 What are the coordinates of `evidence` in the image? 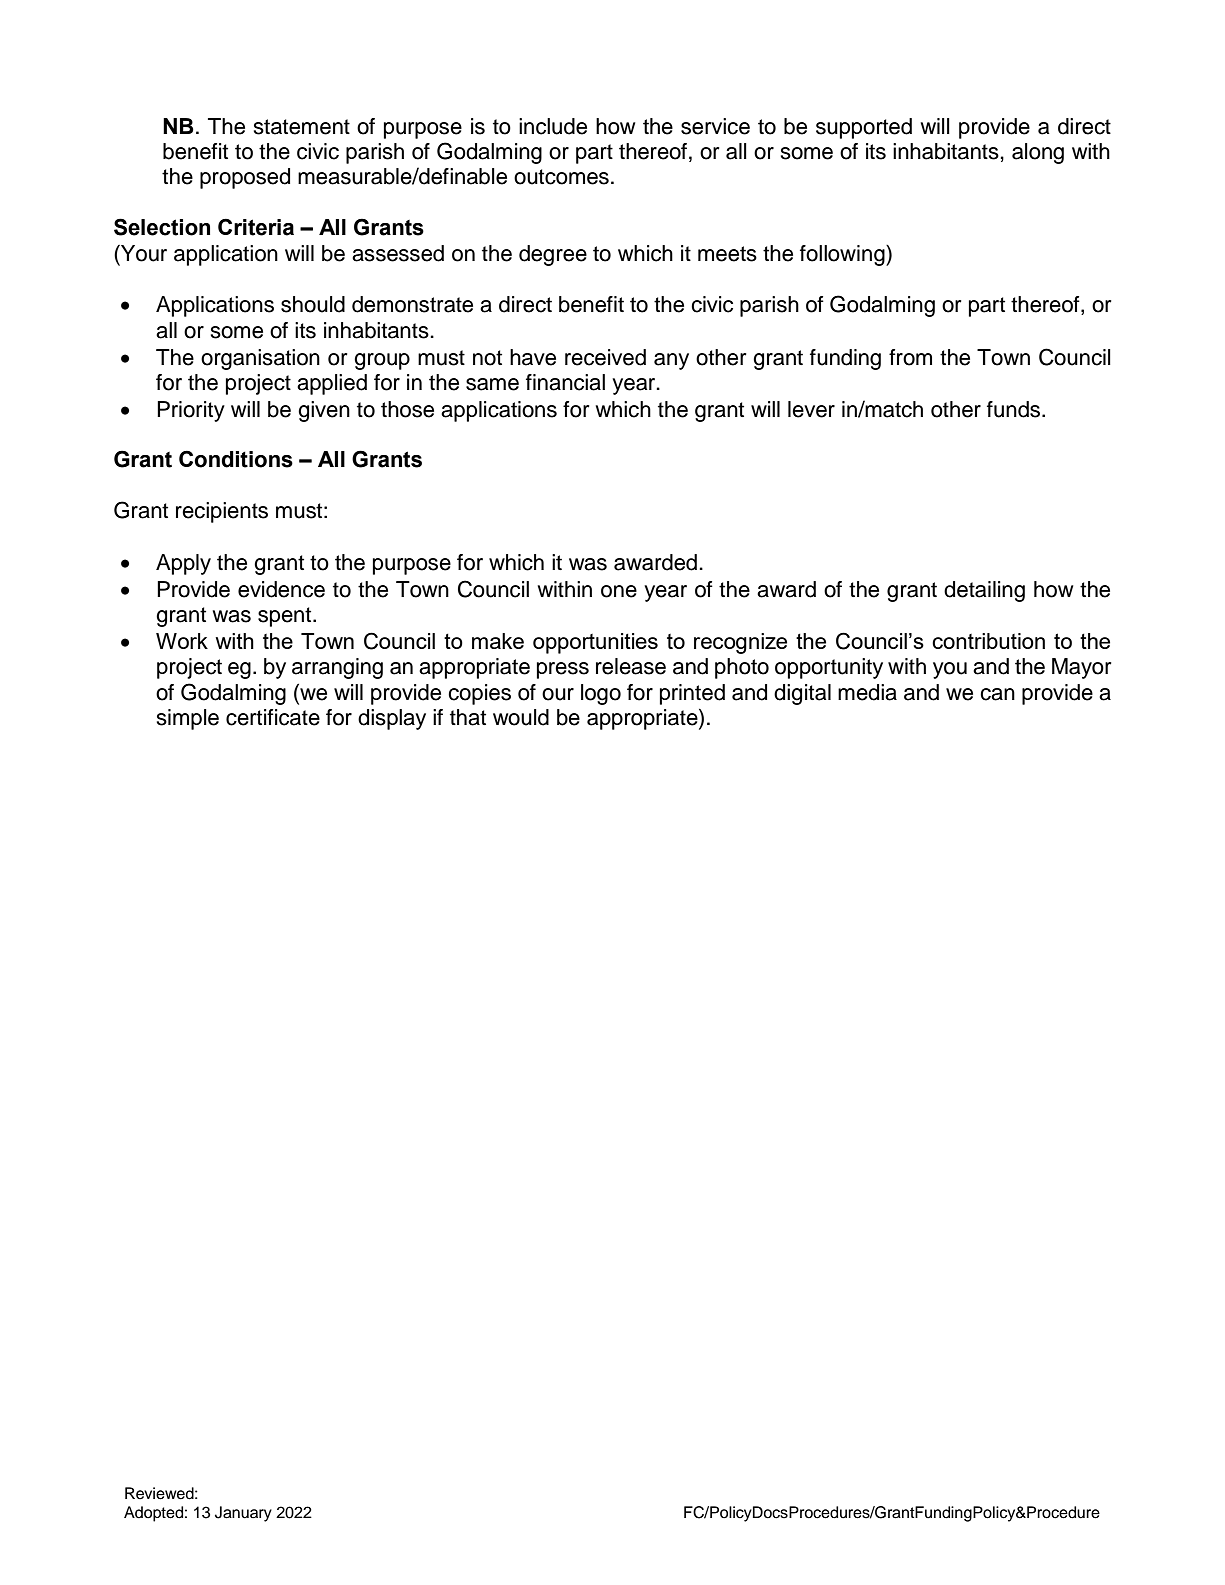 It's located at (281, 589).
